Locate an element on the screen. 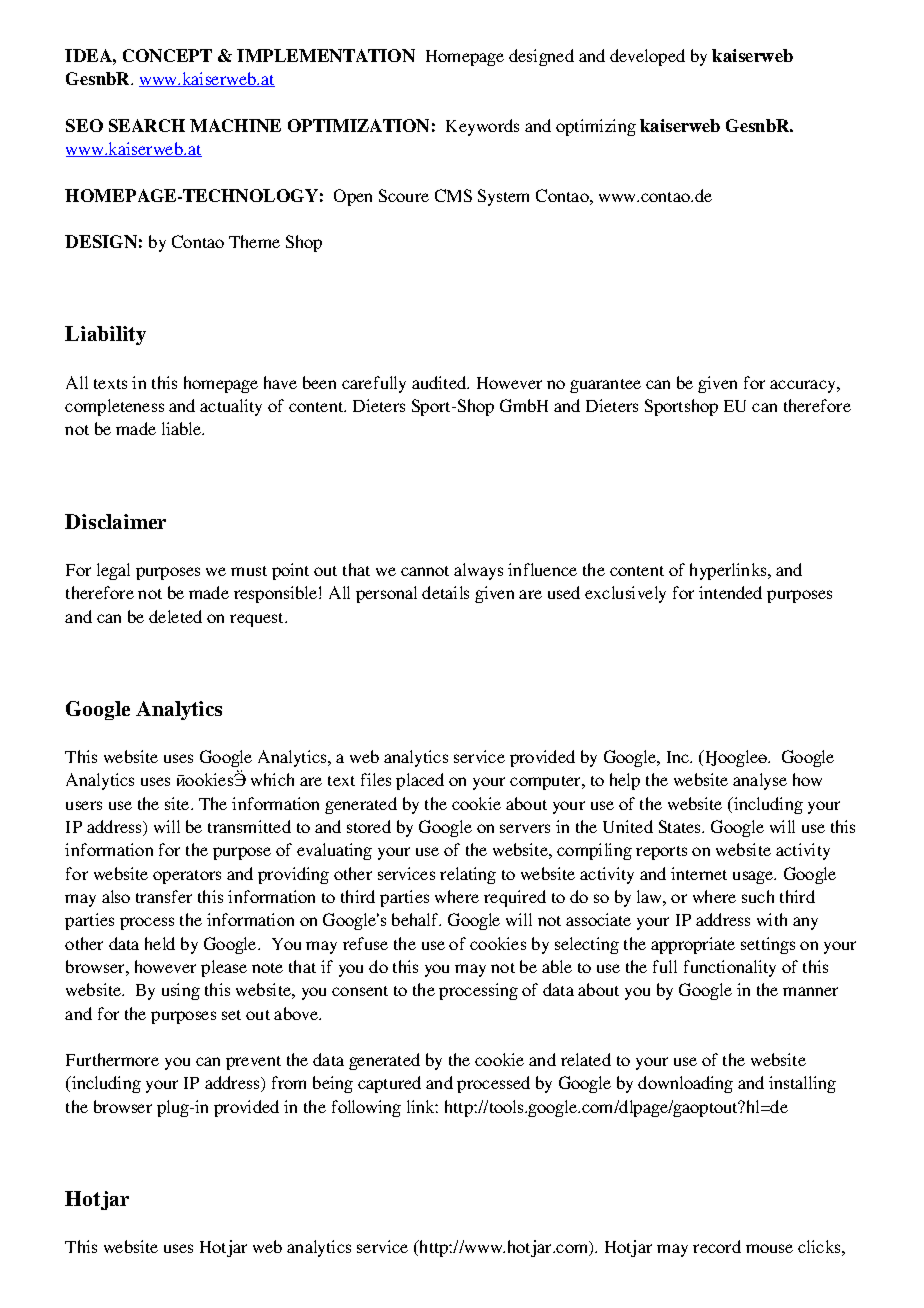  guarantee is located at coordinates (605, 386).
